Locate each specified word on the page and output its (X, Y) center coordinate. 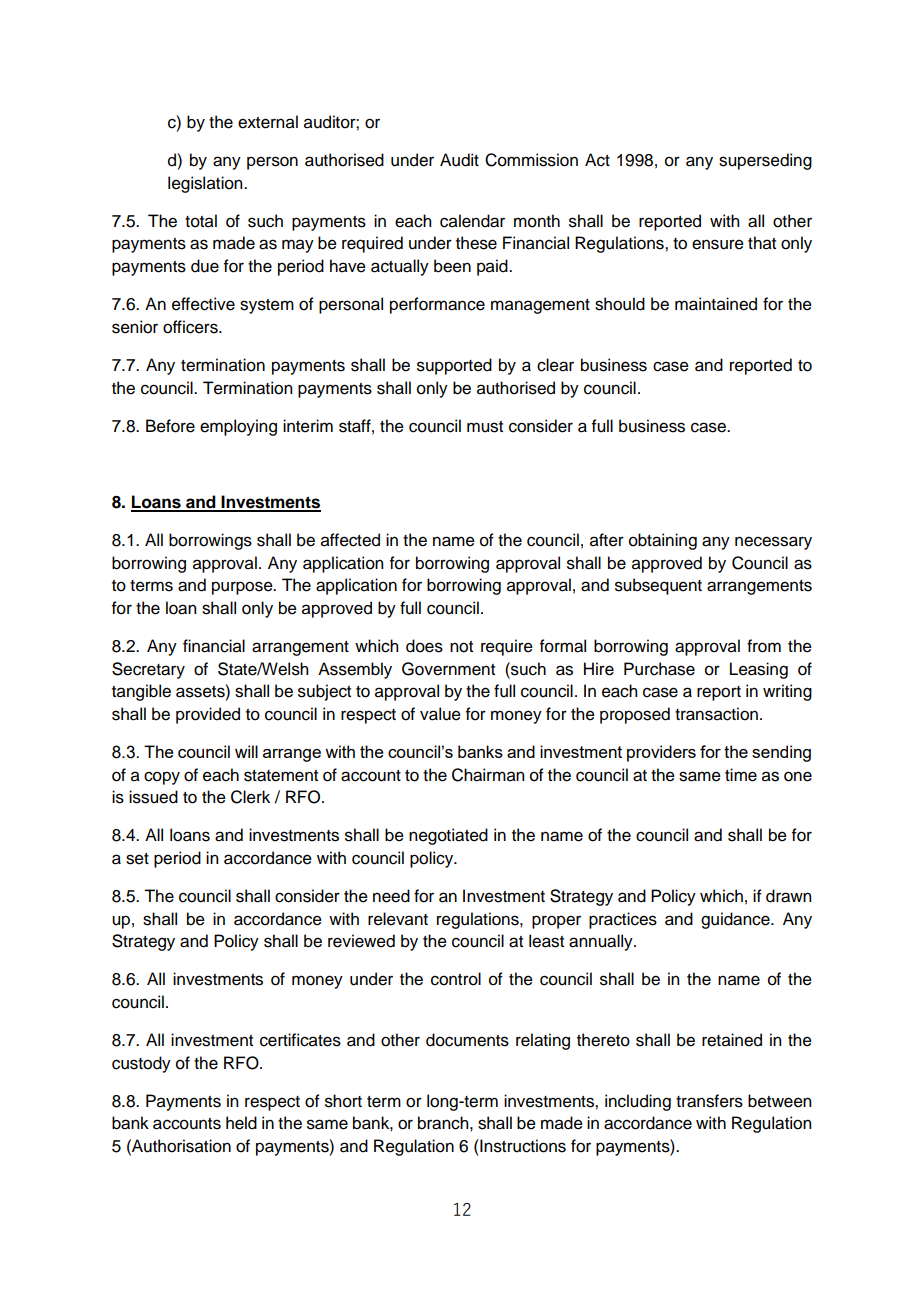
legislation (206, 184)
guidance (736, 920)
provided (208, 715)
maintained (716, 304)
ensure (718, 244)
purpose (243, 588)
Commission (531, 160)
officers (191, 327)
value (440, 714)
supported (454, 366)
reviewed (361, 941)
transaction (716, 714)
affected (350, 540)
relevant (398, 919)
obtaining (663, 541)
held (241, 1123)
